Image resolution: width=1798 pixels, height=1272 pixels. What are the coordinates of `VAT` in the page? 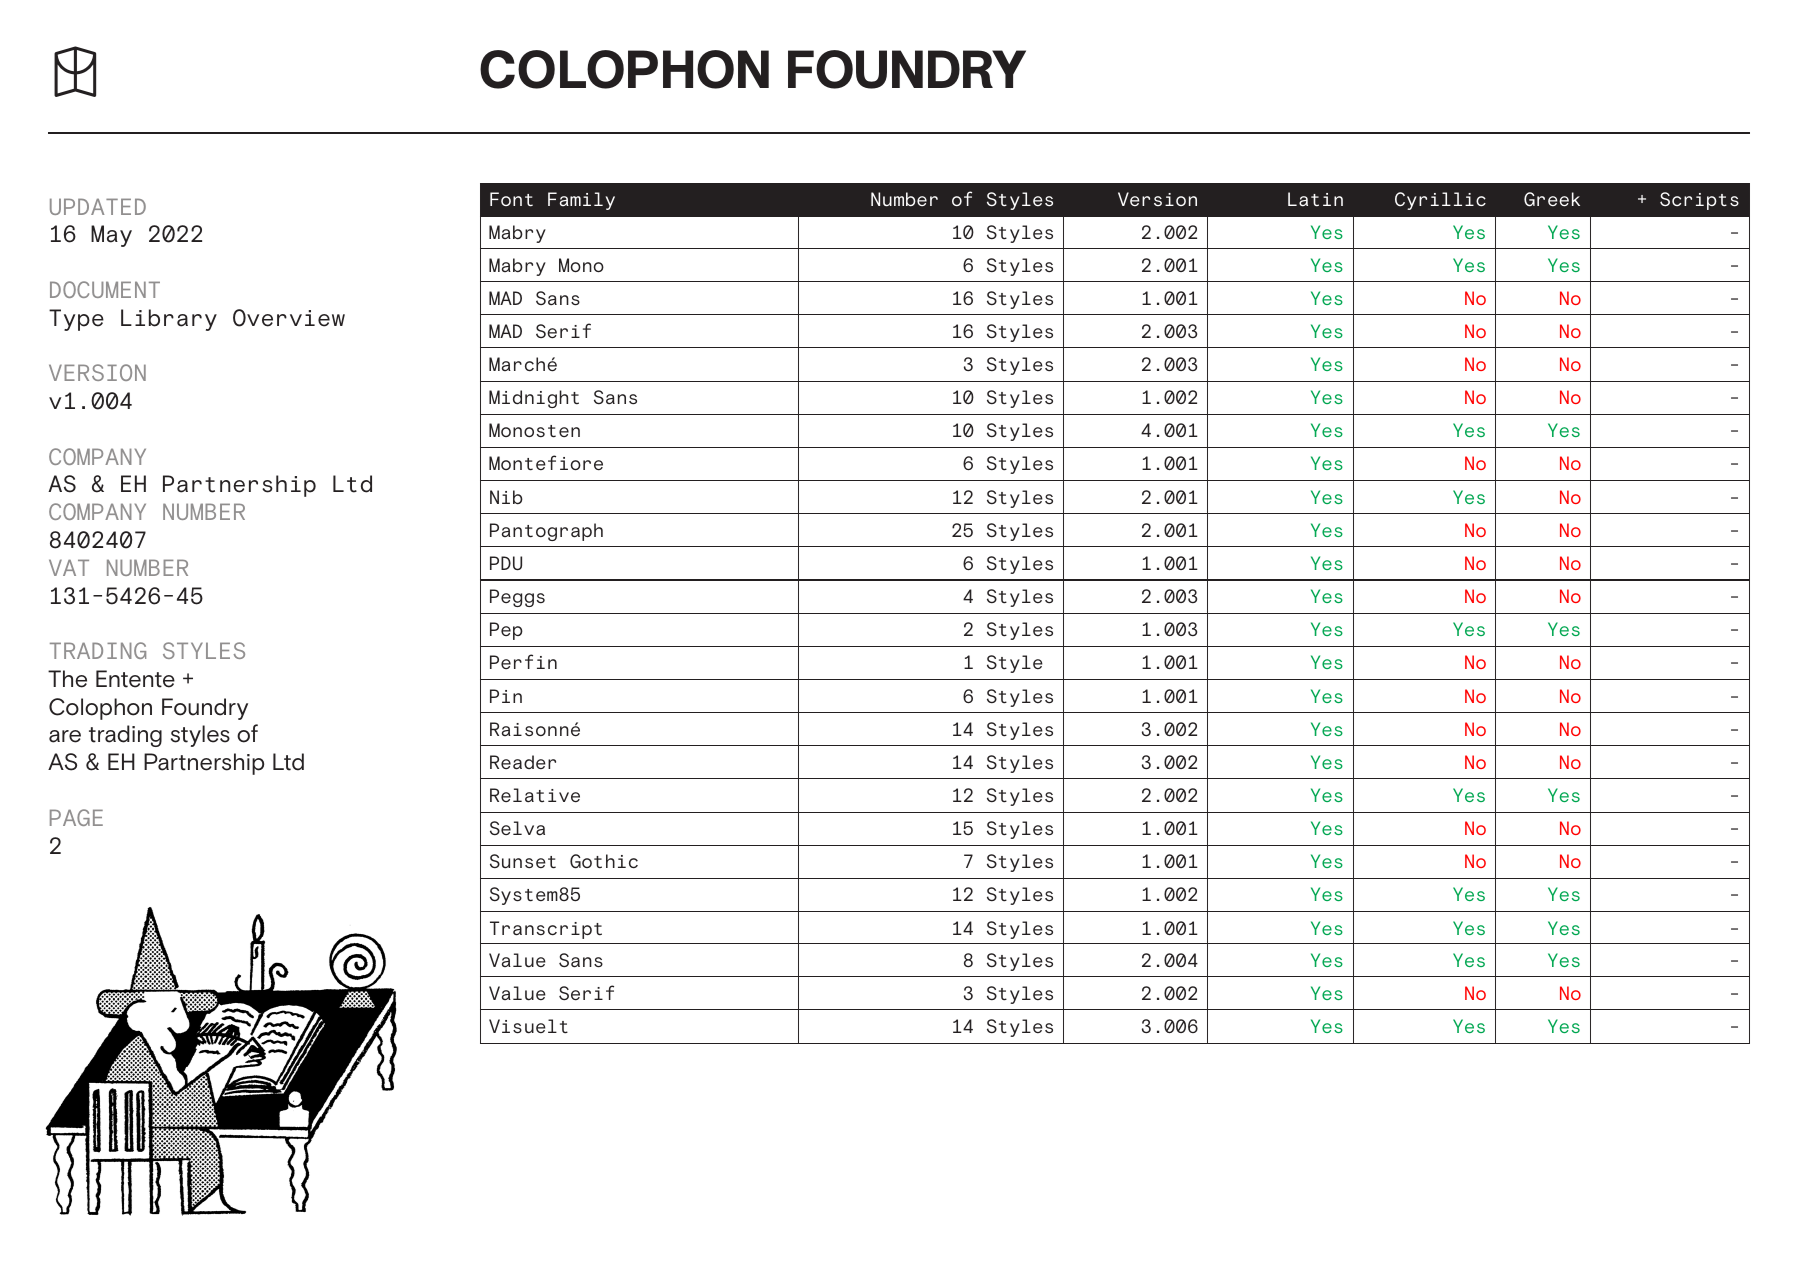 It's located at (69, 567).
